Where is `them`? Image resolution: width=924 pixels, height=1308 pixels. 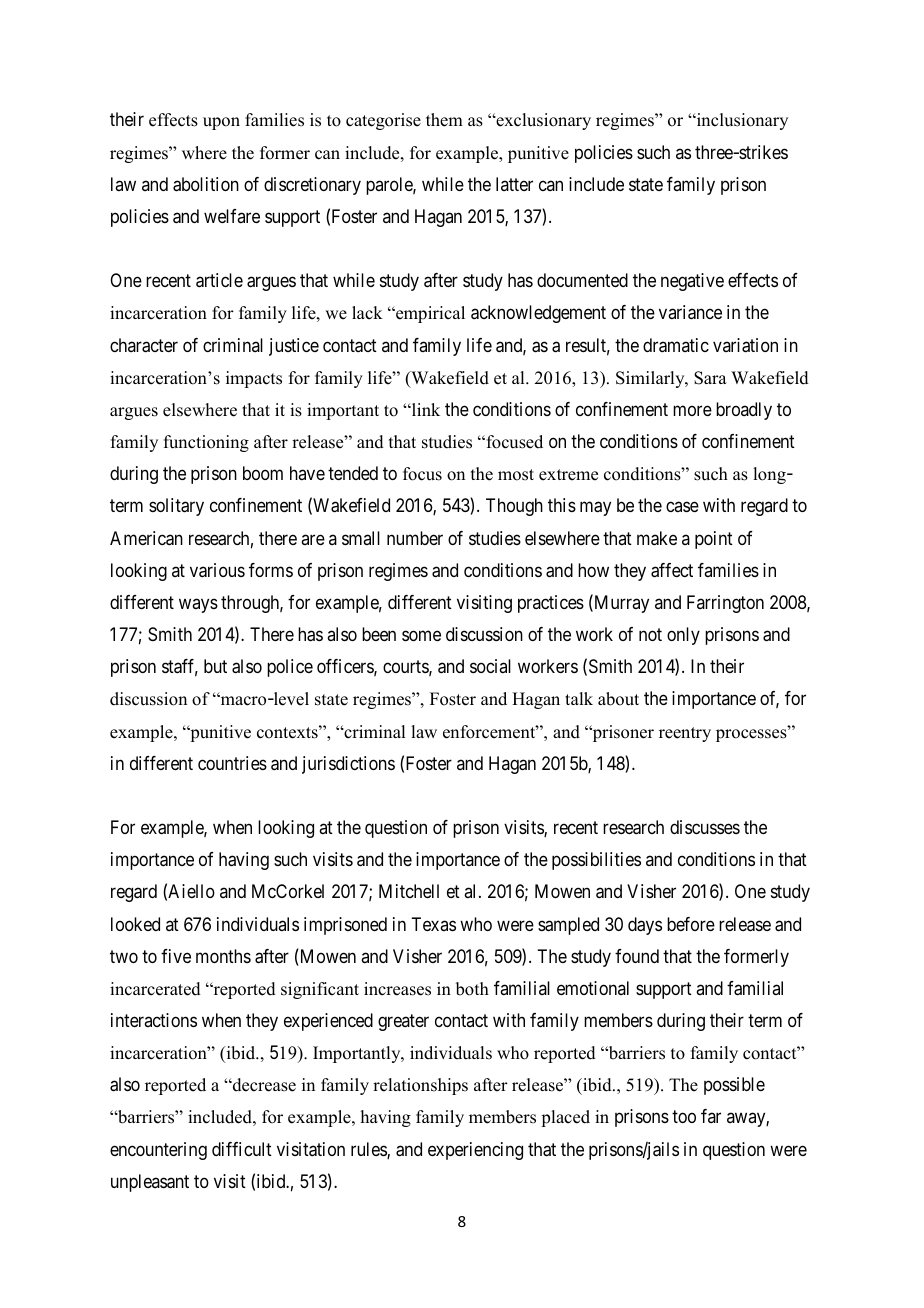 them is located at coordinates (444, 120).
